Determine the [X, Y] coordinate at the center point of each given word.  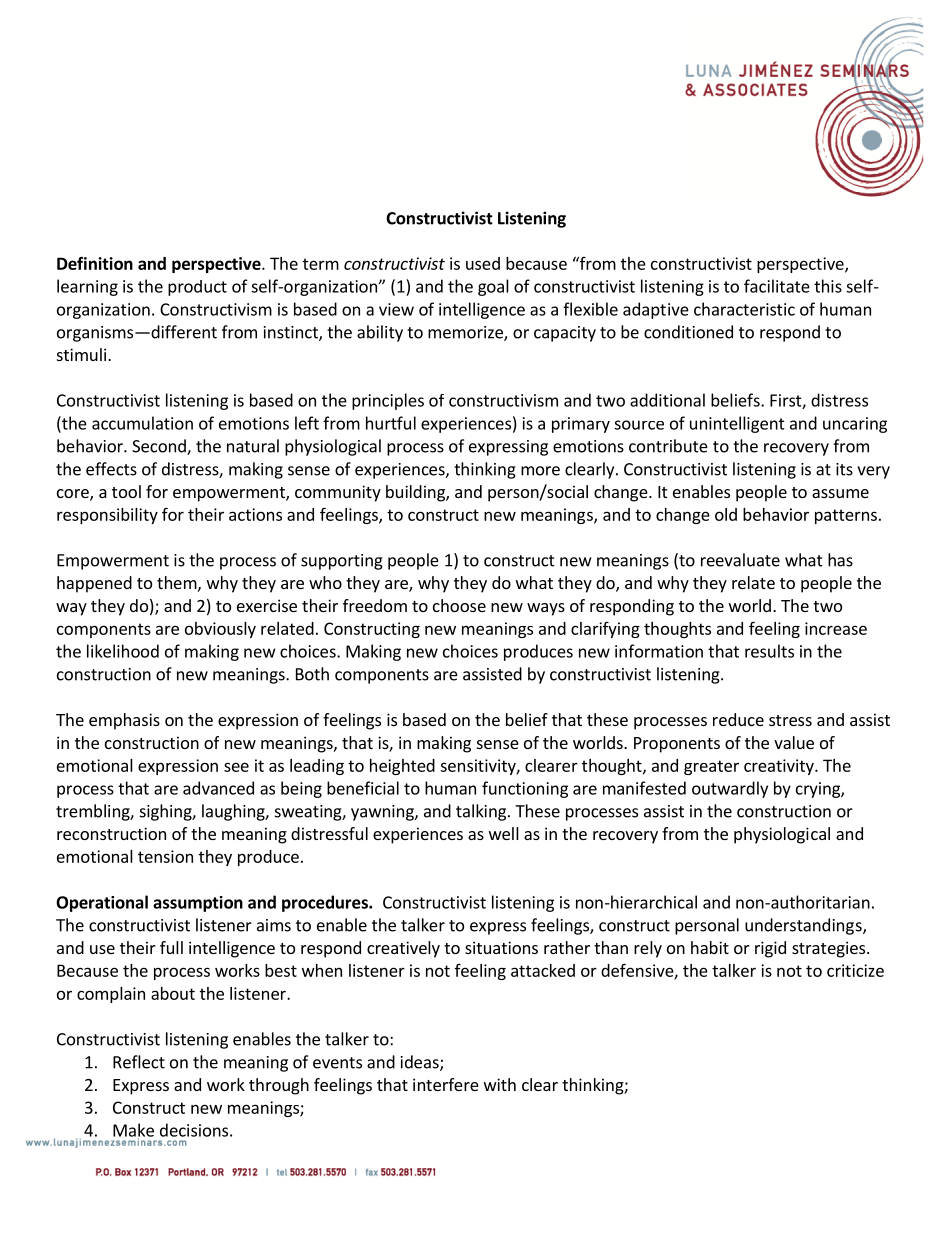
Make [133, 1131]
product [197, 288]
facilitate [777, 286]
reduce [738, 719]
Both [312, 674]
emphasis [124, 721]
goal [493, 287]
